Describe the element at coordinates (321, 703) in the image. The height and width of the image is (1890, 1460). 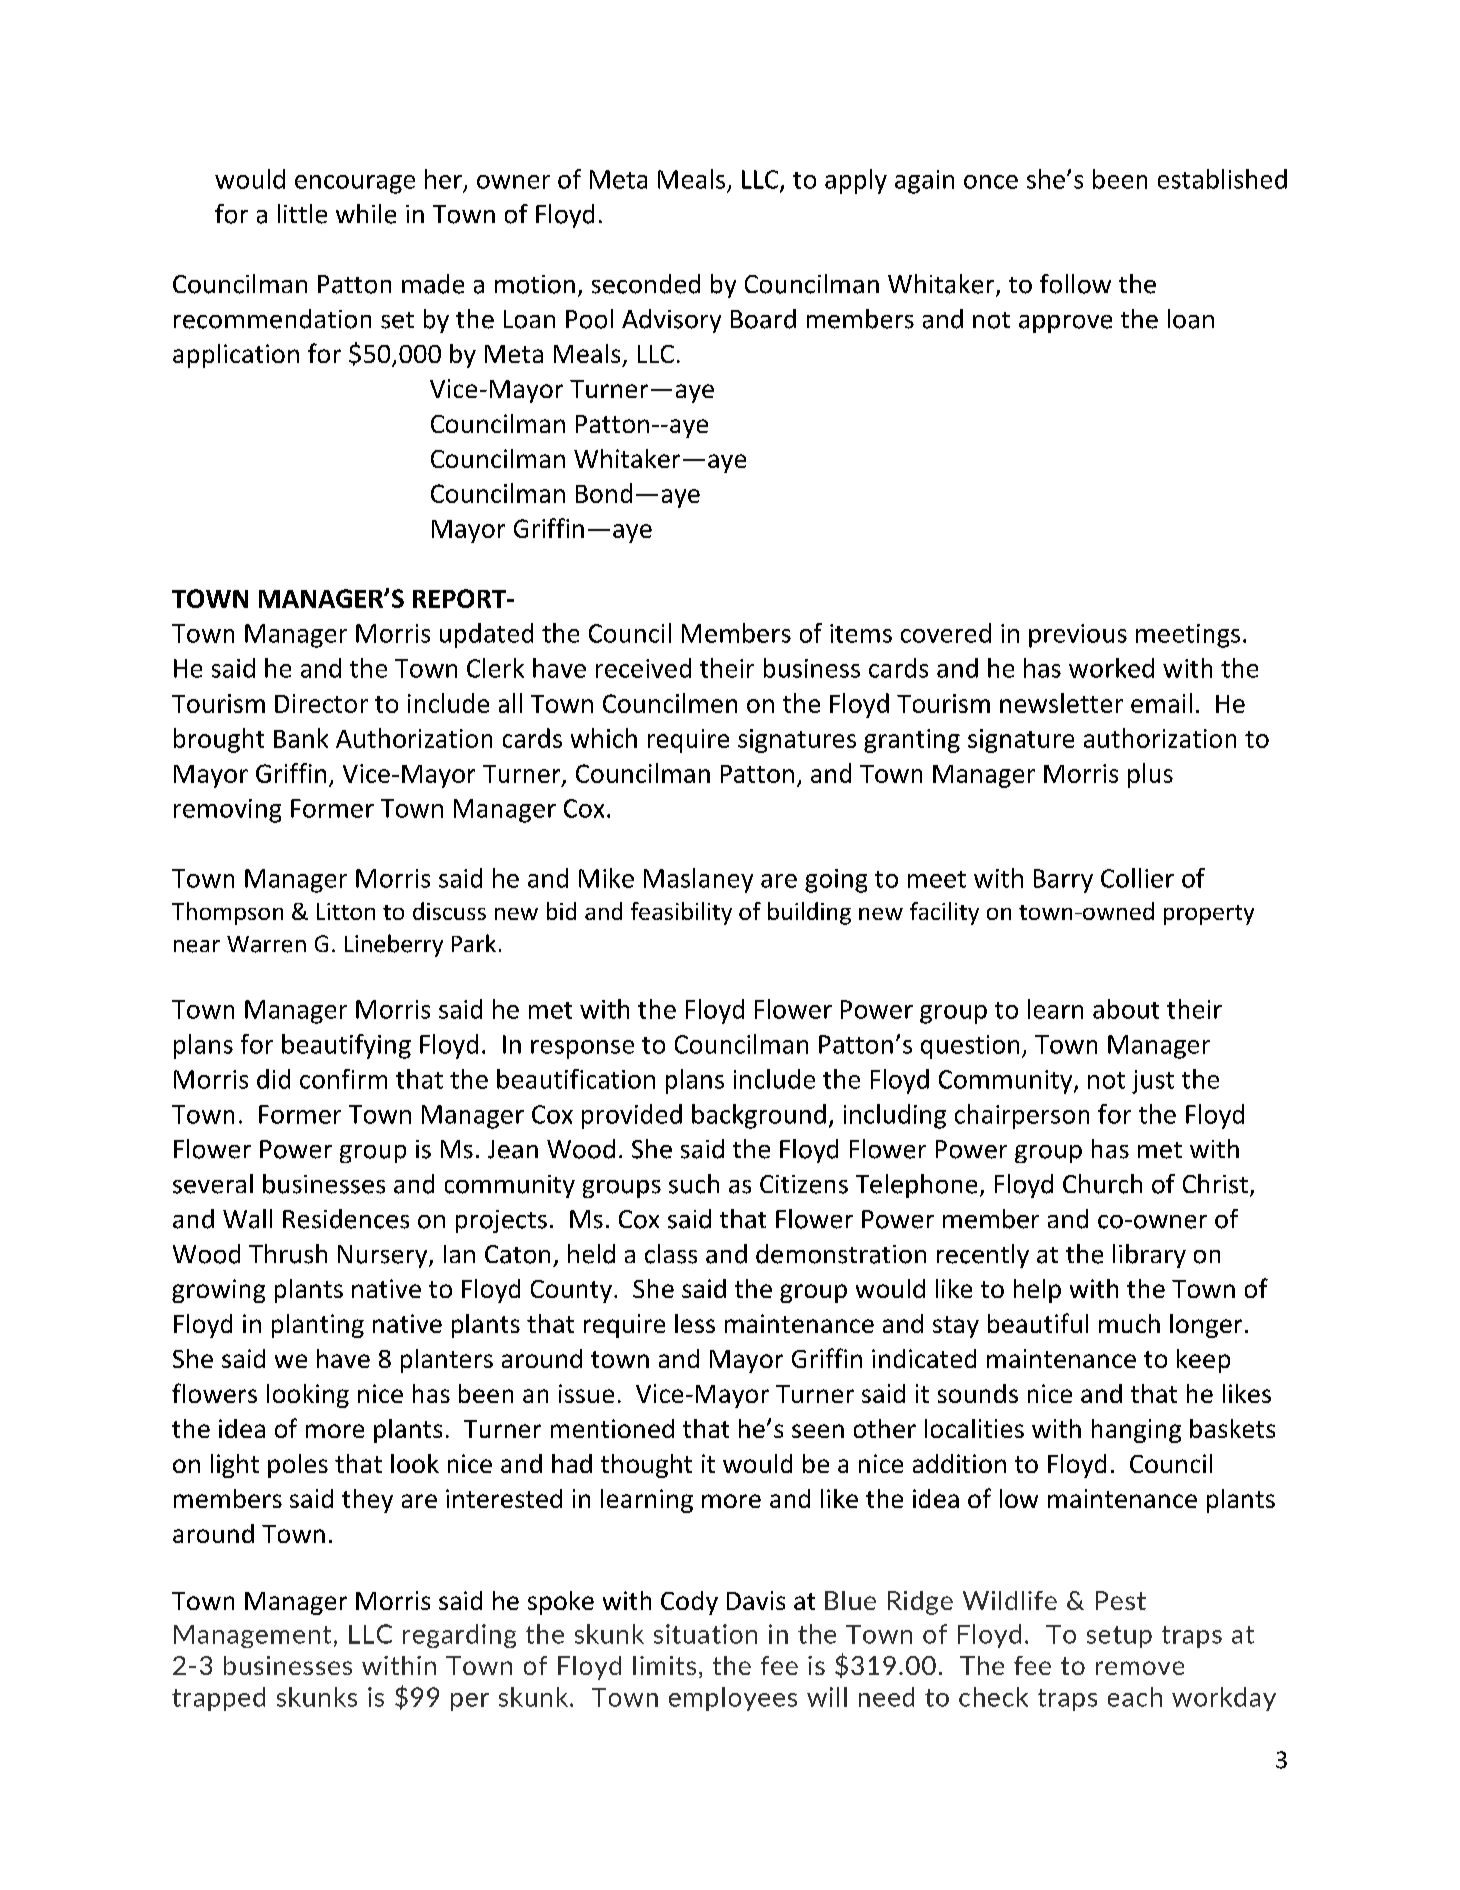
I see `Director` at that location.
